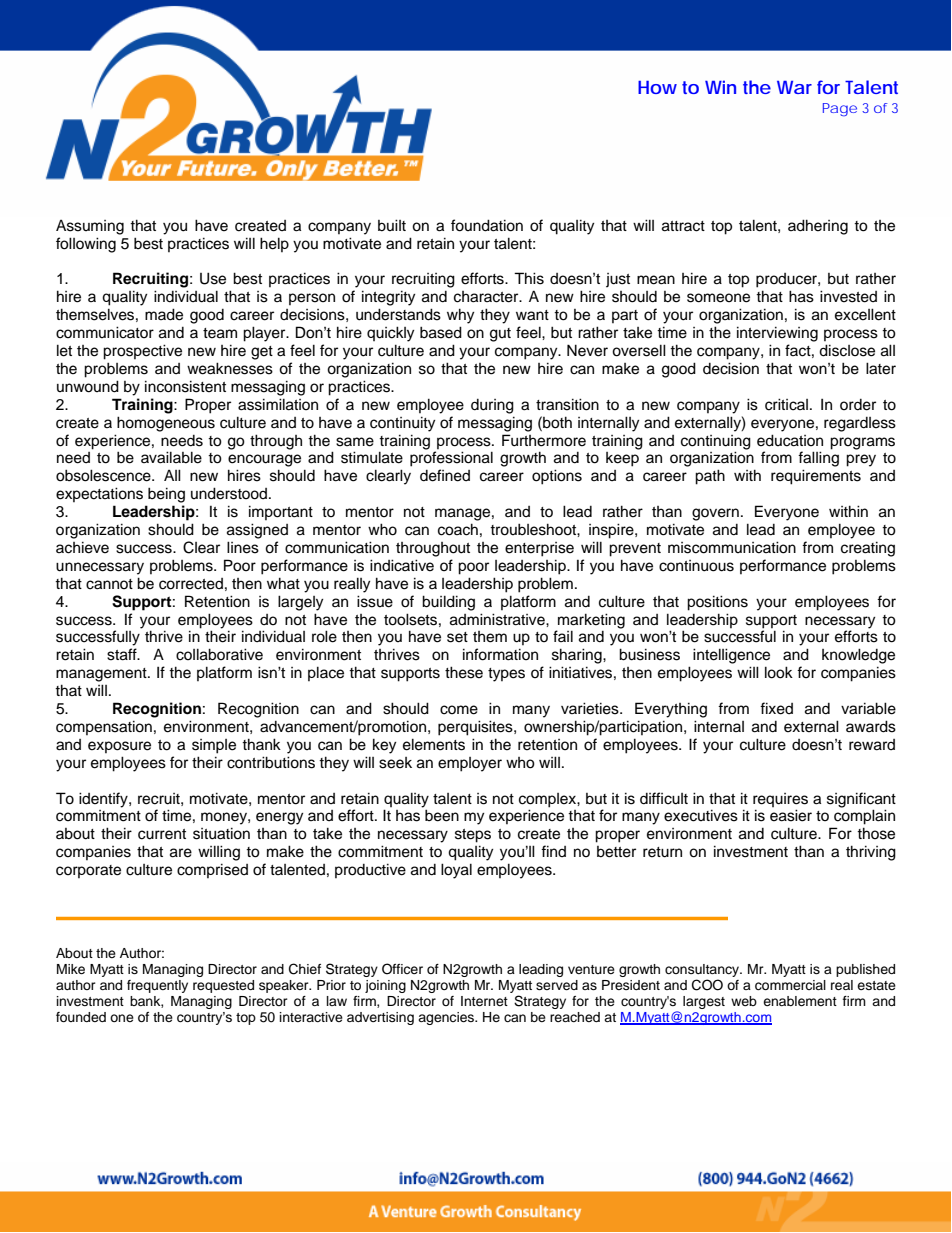  I want to click on during, so click(492, 406).
